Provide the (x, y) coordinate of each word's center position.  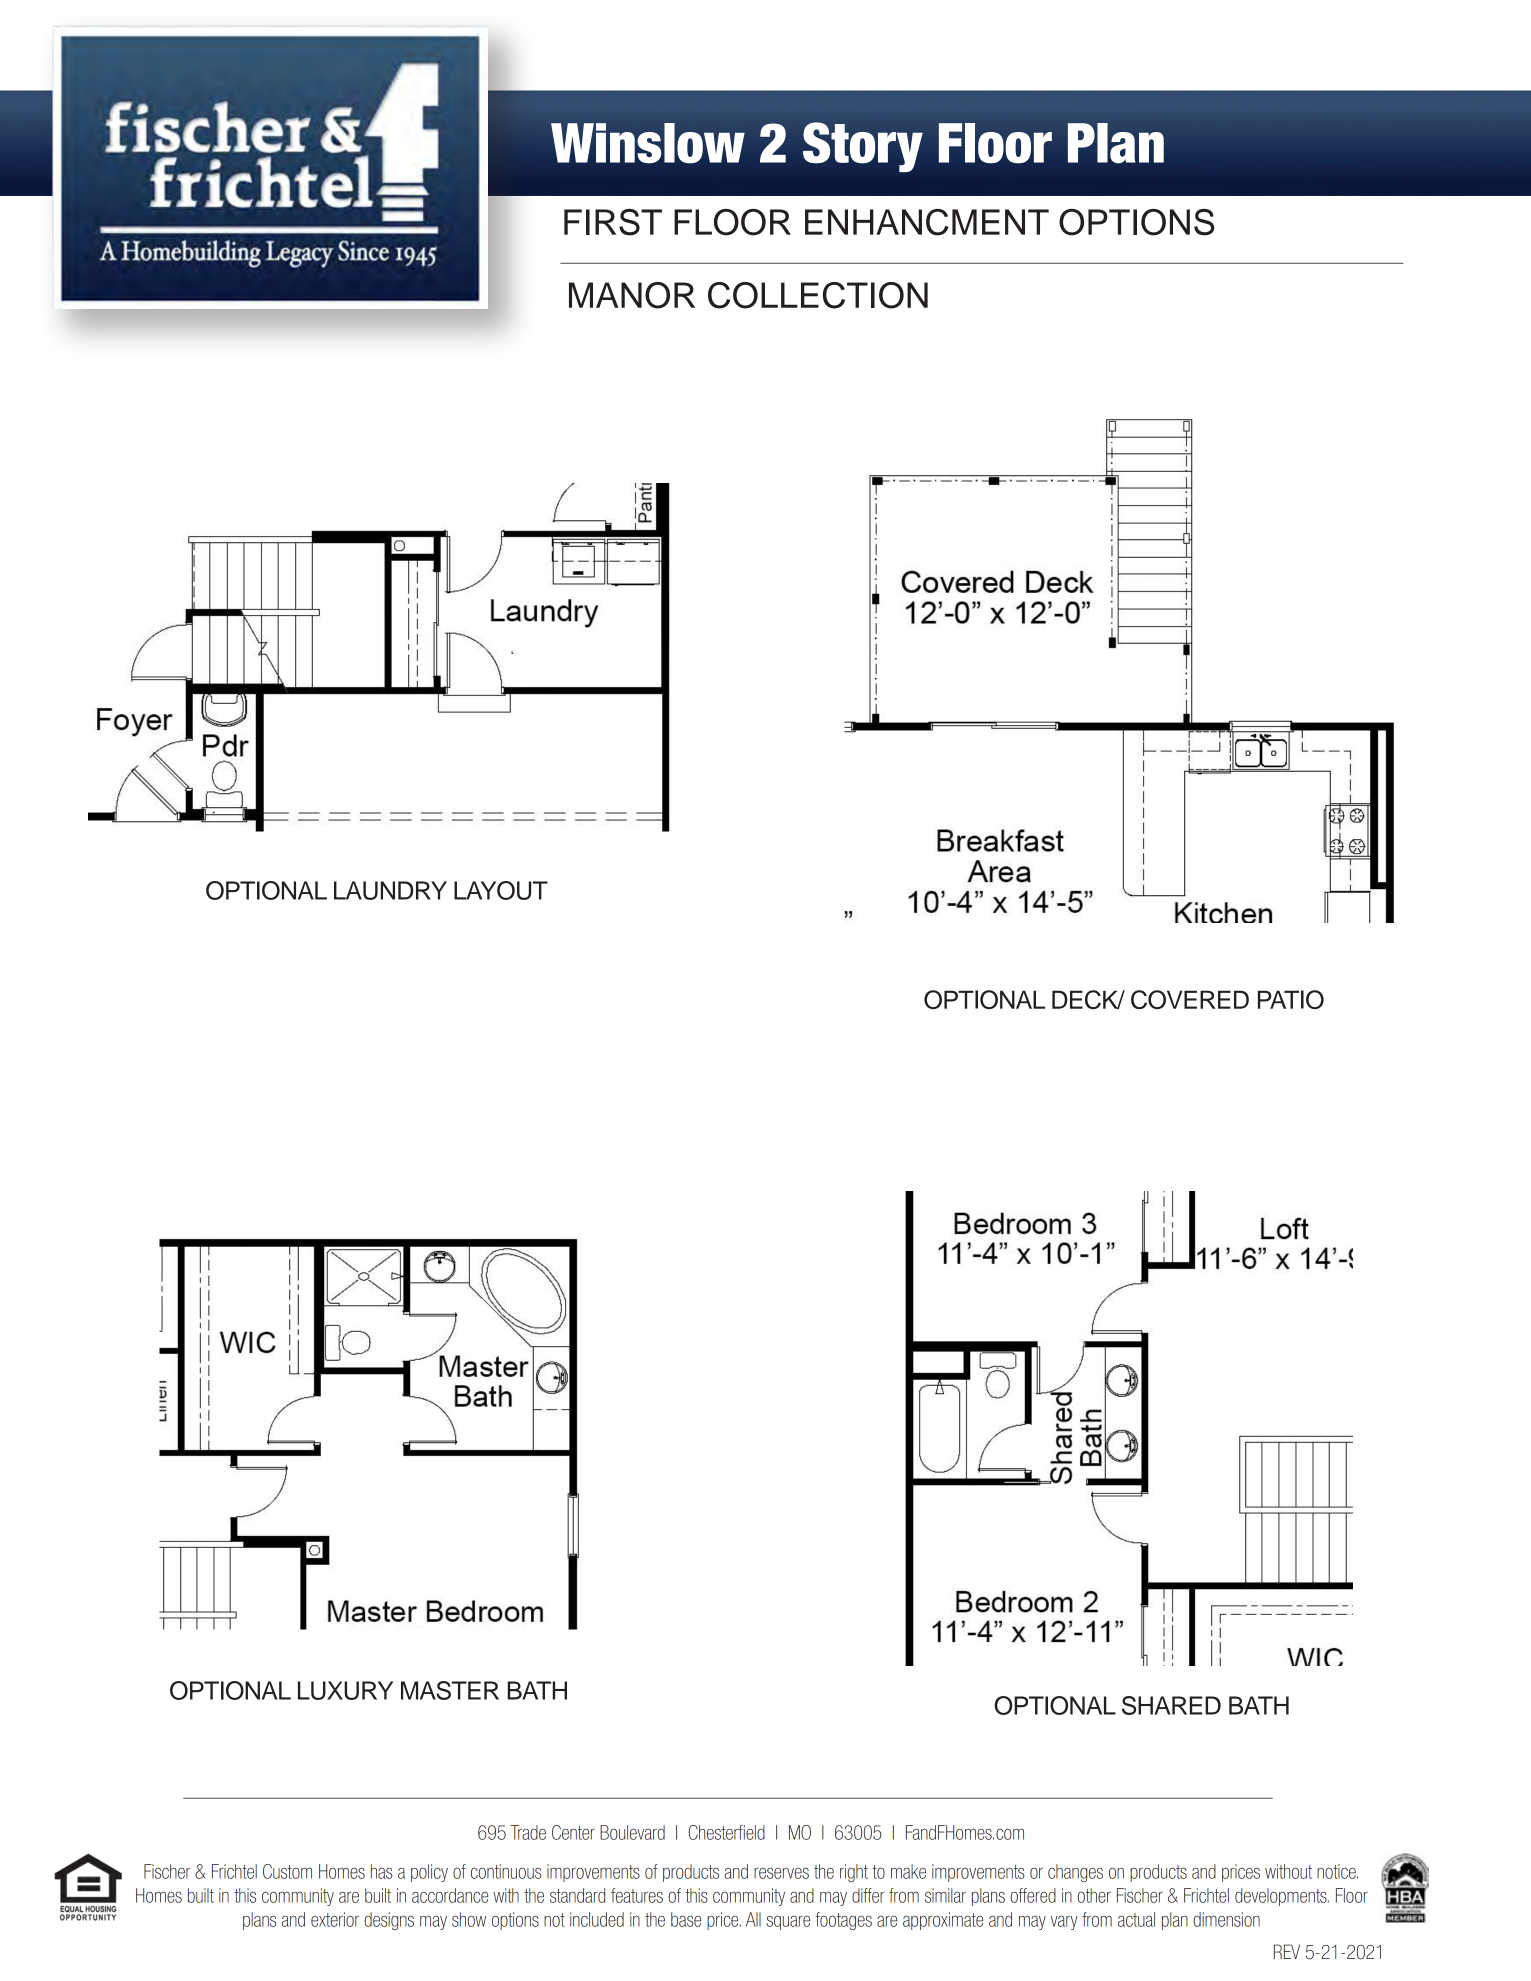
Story (863, 147)
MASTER (450, 1690)
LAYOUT (501, 890)
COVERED (1190, 999)
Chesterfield (726, 1832)
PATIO (1291, 999)
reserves (781, 1873)
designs (389, 1921)
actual (1136, 1919)
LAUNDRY (390, 890)
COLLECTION (818, 295)
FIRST (613, 222)
